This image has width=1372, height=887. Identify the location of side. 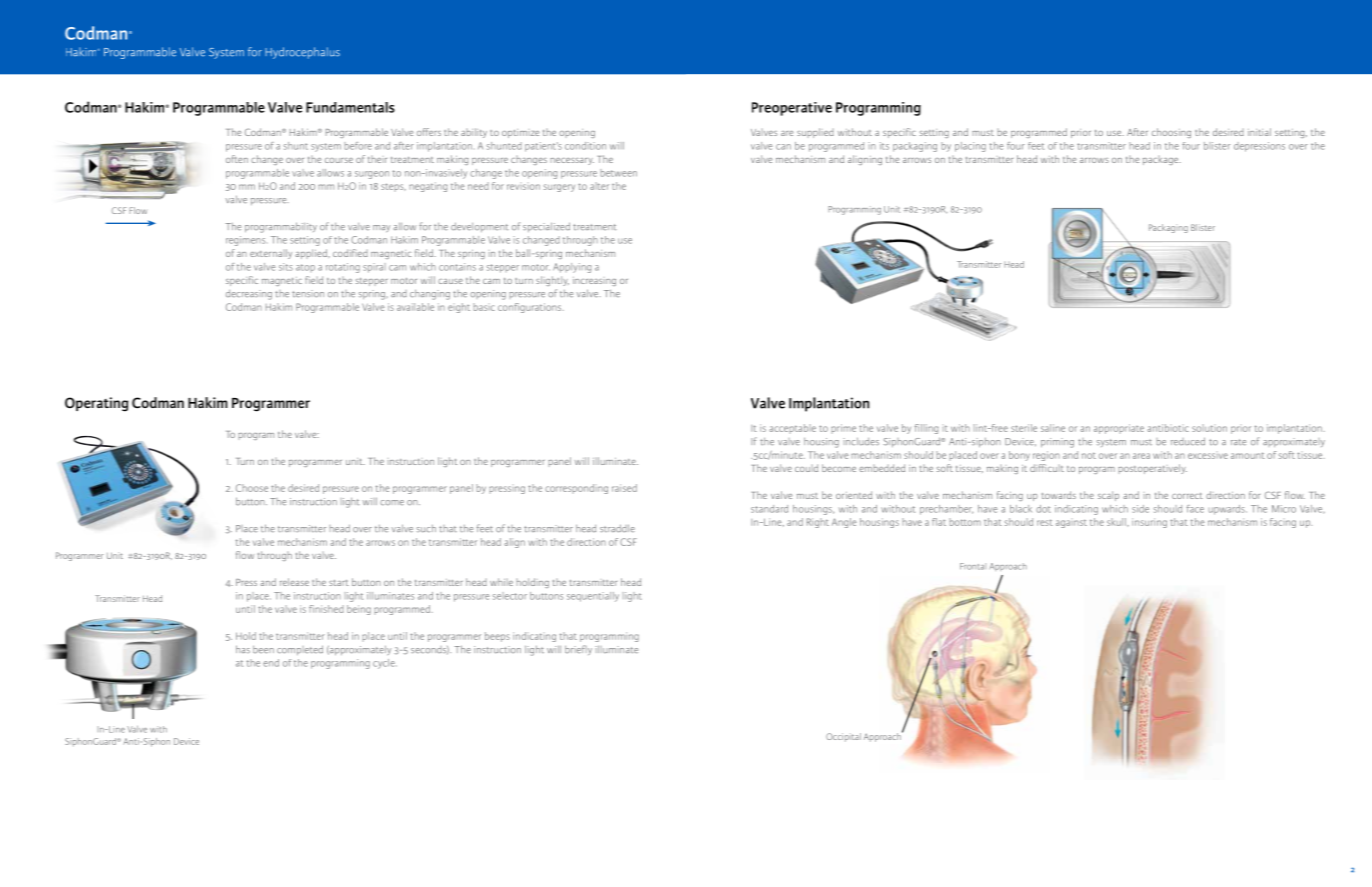
(1140, 509).
